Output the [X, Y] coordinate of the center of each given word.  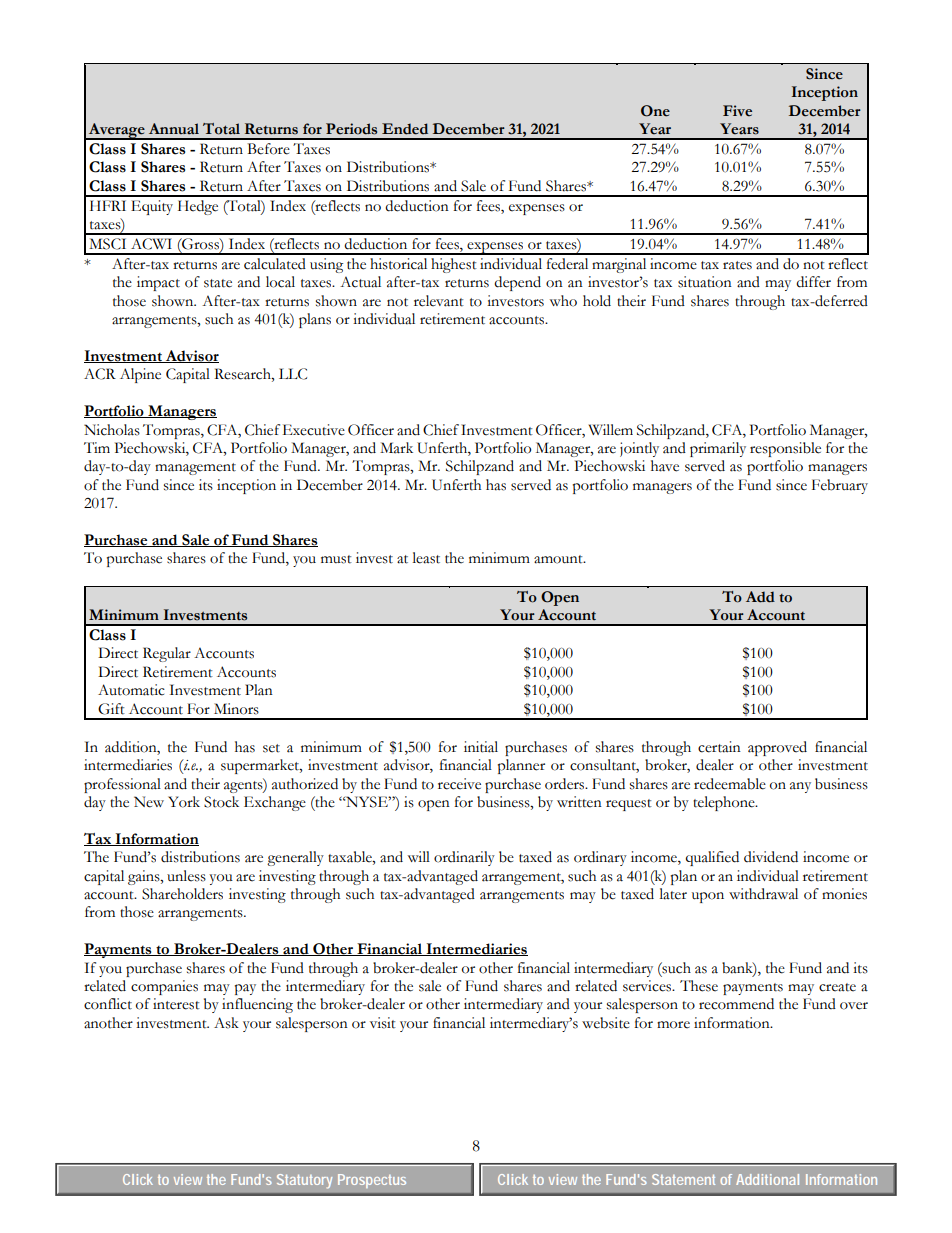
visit [383, 1023]
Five [737, 111]
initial [481, 747]
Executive [314, 430]
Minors [236, 709]
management [195, 469]
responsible [785, 449]
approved [777, 748]
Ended [405, 129]
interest [176, 1004]
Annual [174, 129]
